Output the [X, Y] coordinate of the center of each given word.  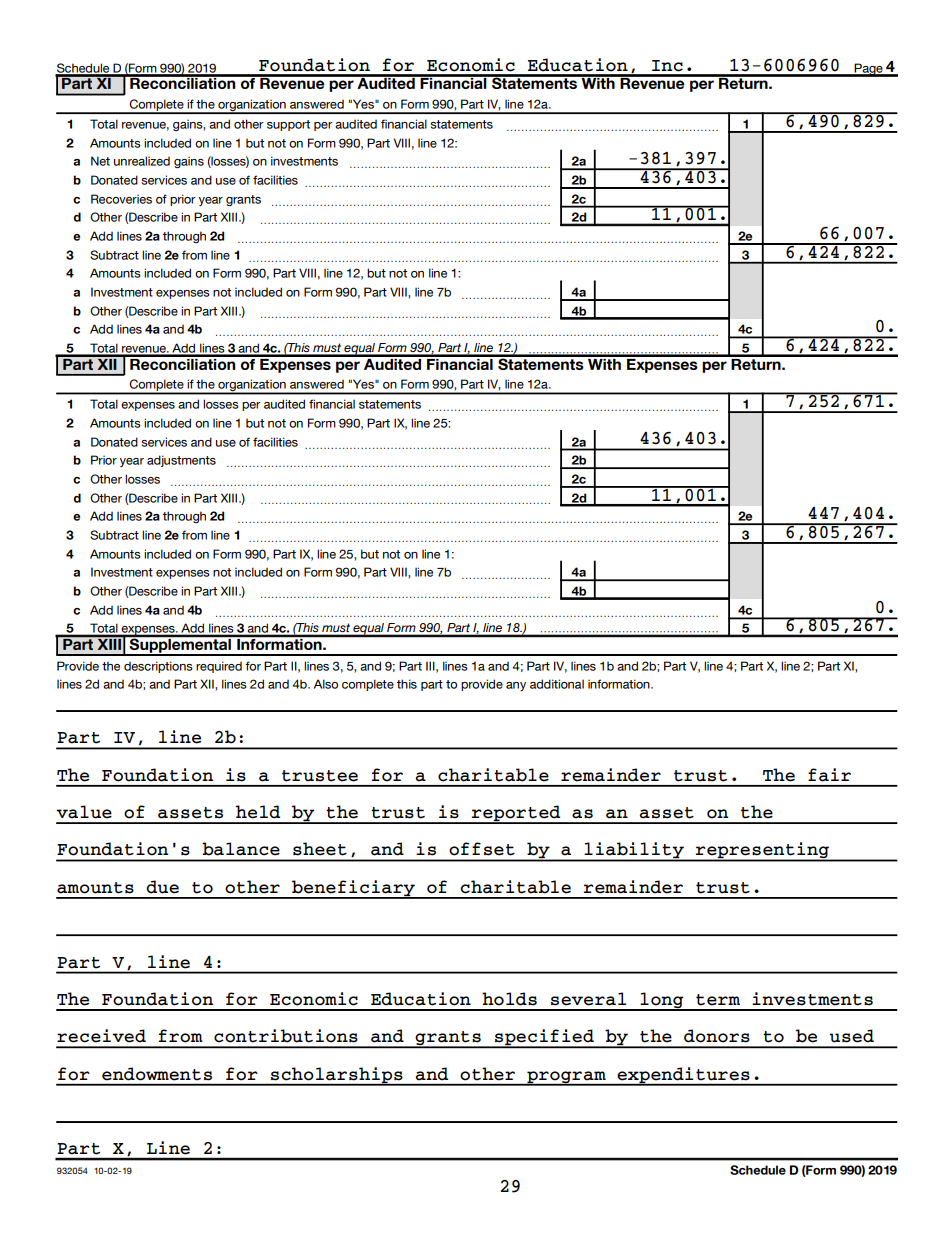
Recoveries [121, 199]
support [288, 125]
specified [544, 1038]
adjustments [181, 461]
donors [717, 1036]
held [258, 812]
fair [829, 775]
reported [516, 814]
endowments [157, 1074]
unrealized [142, 161]
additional [557, 684]
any [516, 686]
